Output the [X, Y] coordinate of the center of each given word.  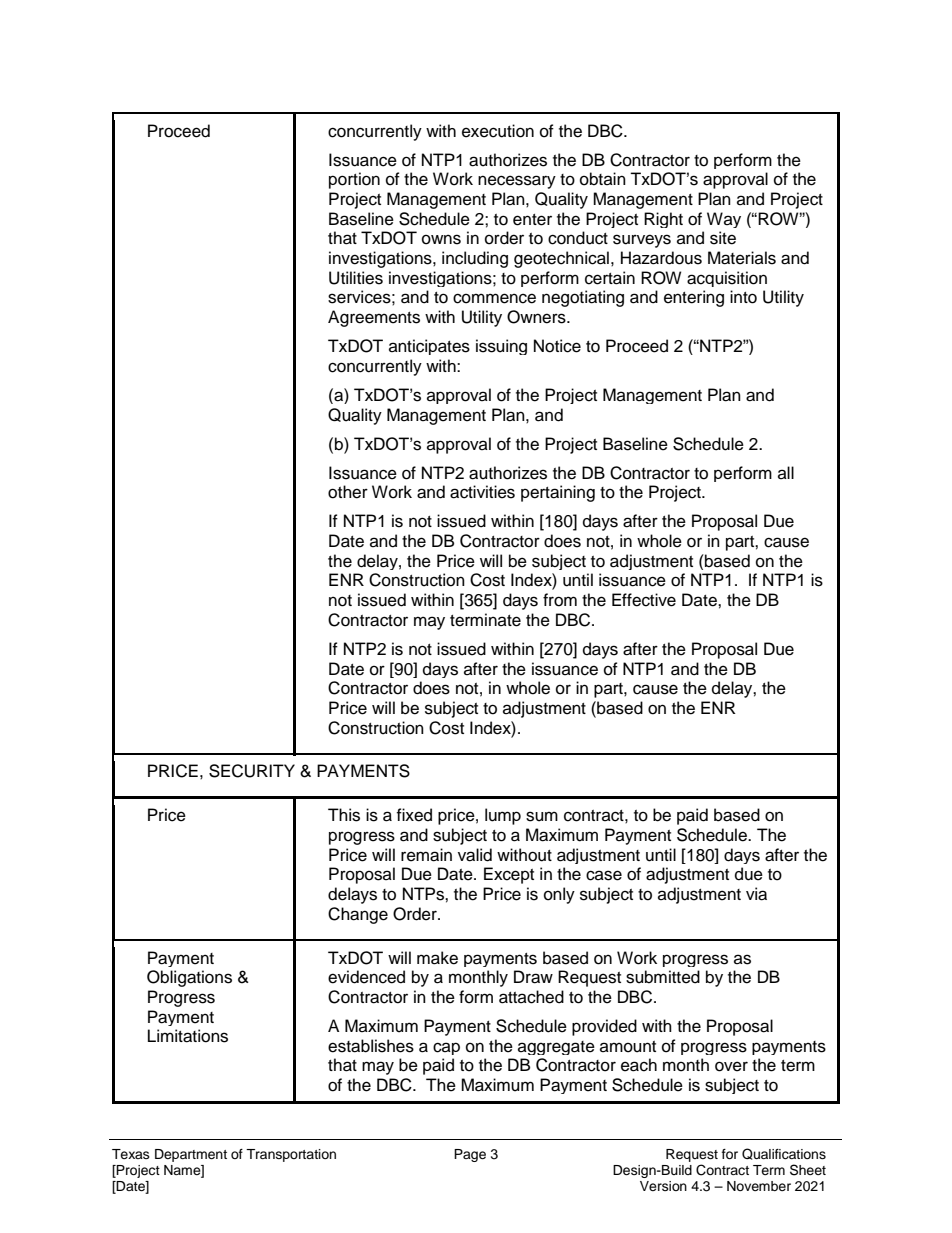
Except [509, 875]
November [759, 1186]
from [560, 600]
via [756, 894]
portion [354, 180]
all [786, 472]
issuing [501, 347]
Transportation [291, 1155]
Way [724, 220]
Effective [644, 600]
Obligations [189, 978]
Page [470, 1155]
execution [498, 131]
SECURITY [252, 771]
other [348, 492]
